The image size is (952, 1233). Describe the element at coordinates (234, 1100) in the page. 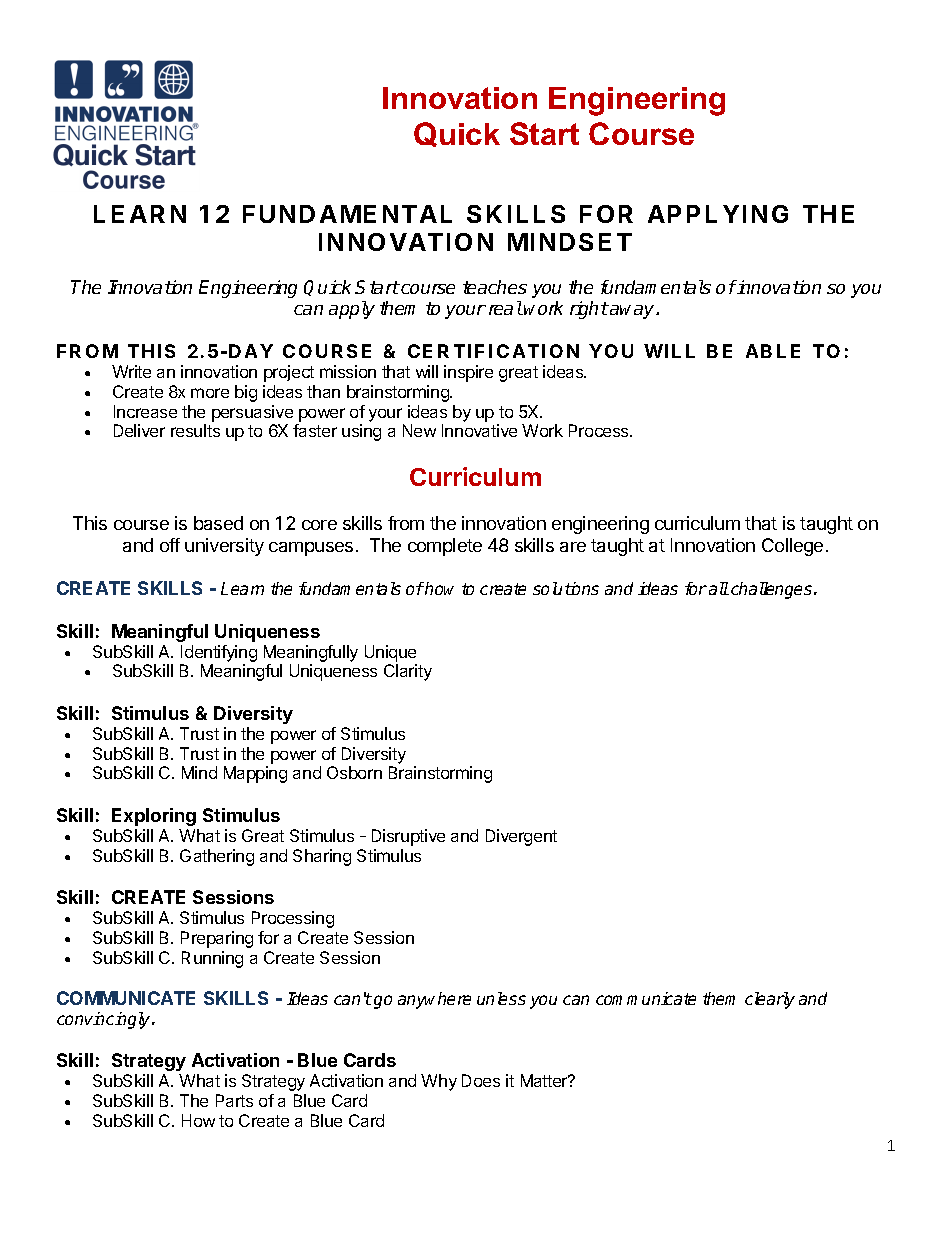

I see `Parts` at that location.
